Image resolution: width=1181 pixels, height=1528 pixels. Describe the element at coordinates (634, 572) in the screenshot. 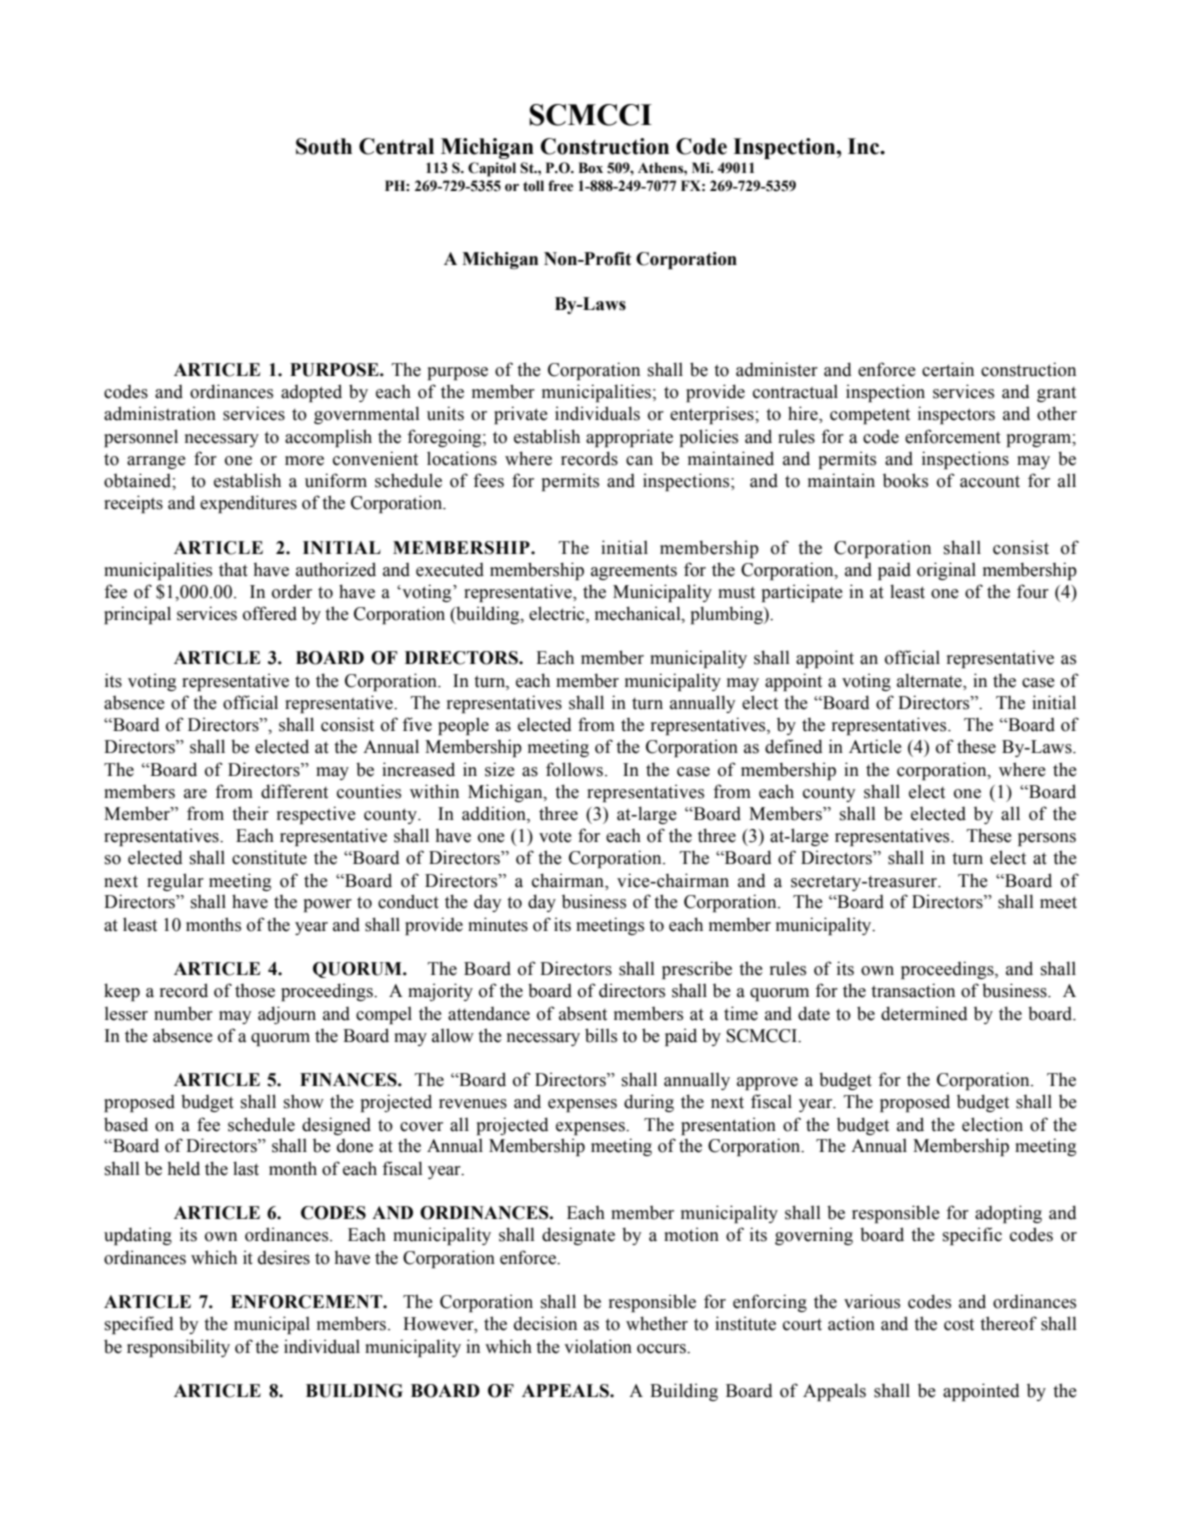

I see `agreements` at that location.
